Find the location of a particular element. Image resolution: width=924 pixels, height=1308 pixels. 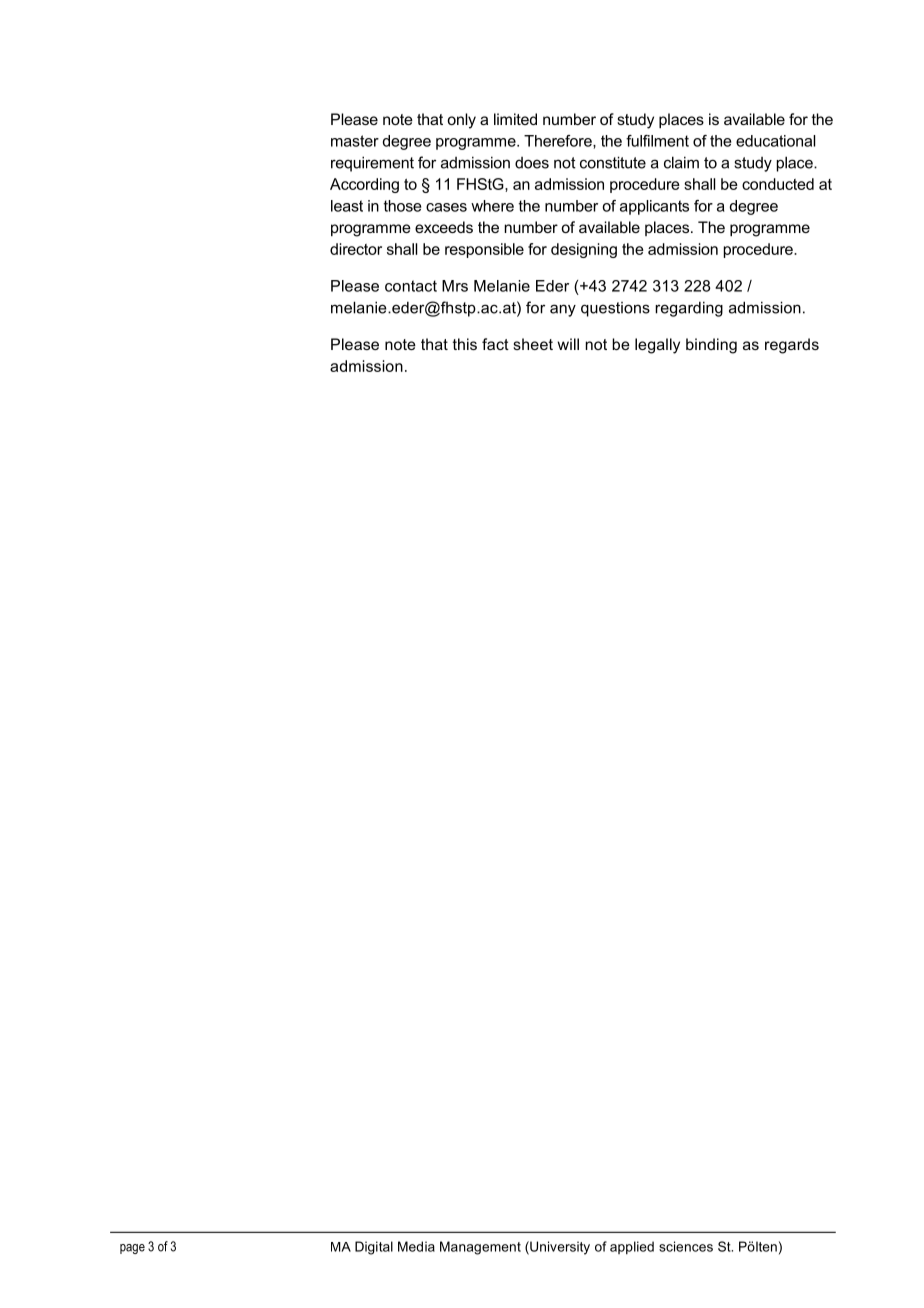

claim is located at coordinates (681, 162).
